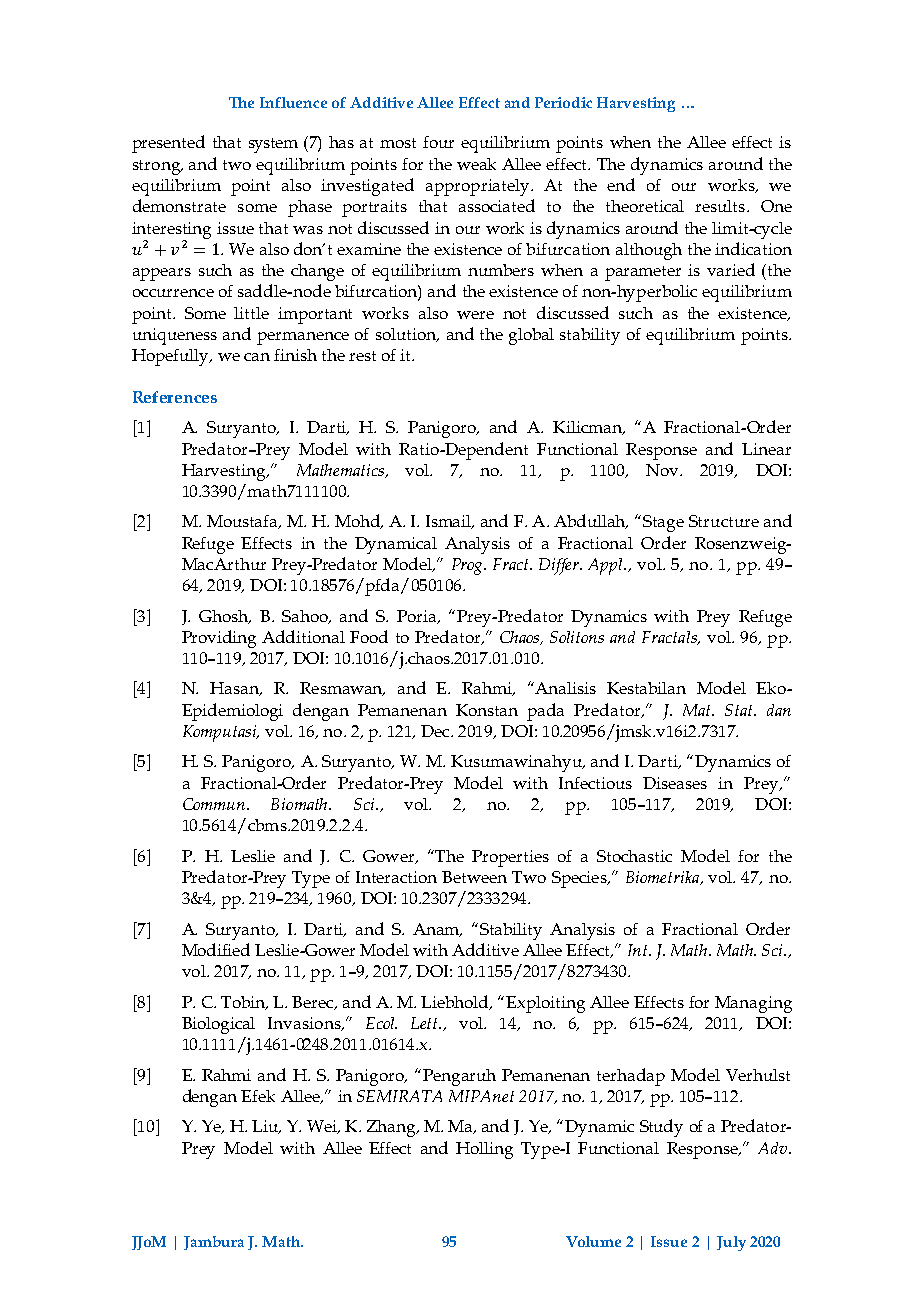  I want to click on Commun, so click(215, 804).
